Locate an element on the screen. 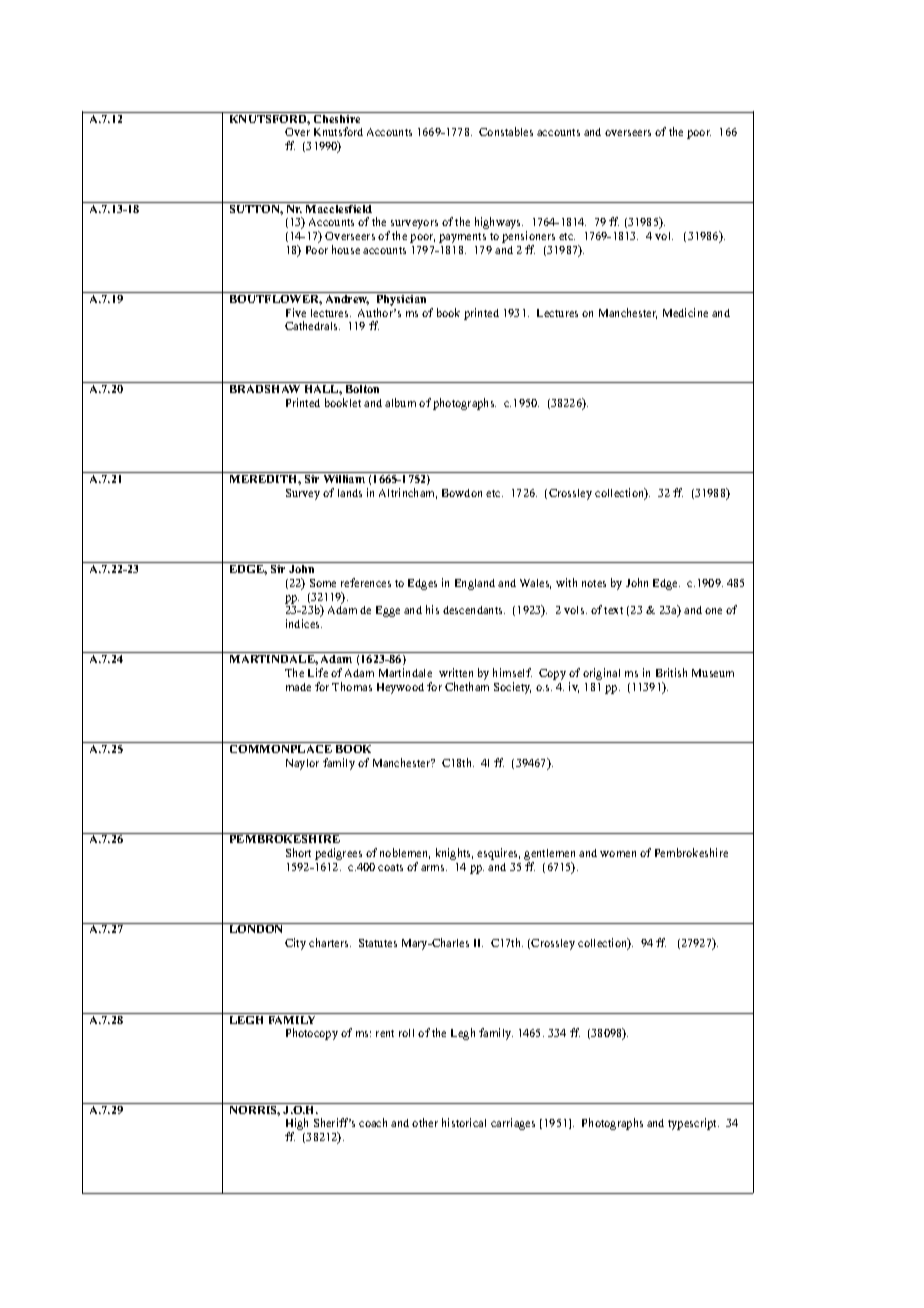 This screenshot has height=1308, width=924. descendants is located at coordinates (474, 610).
